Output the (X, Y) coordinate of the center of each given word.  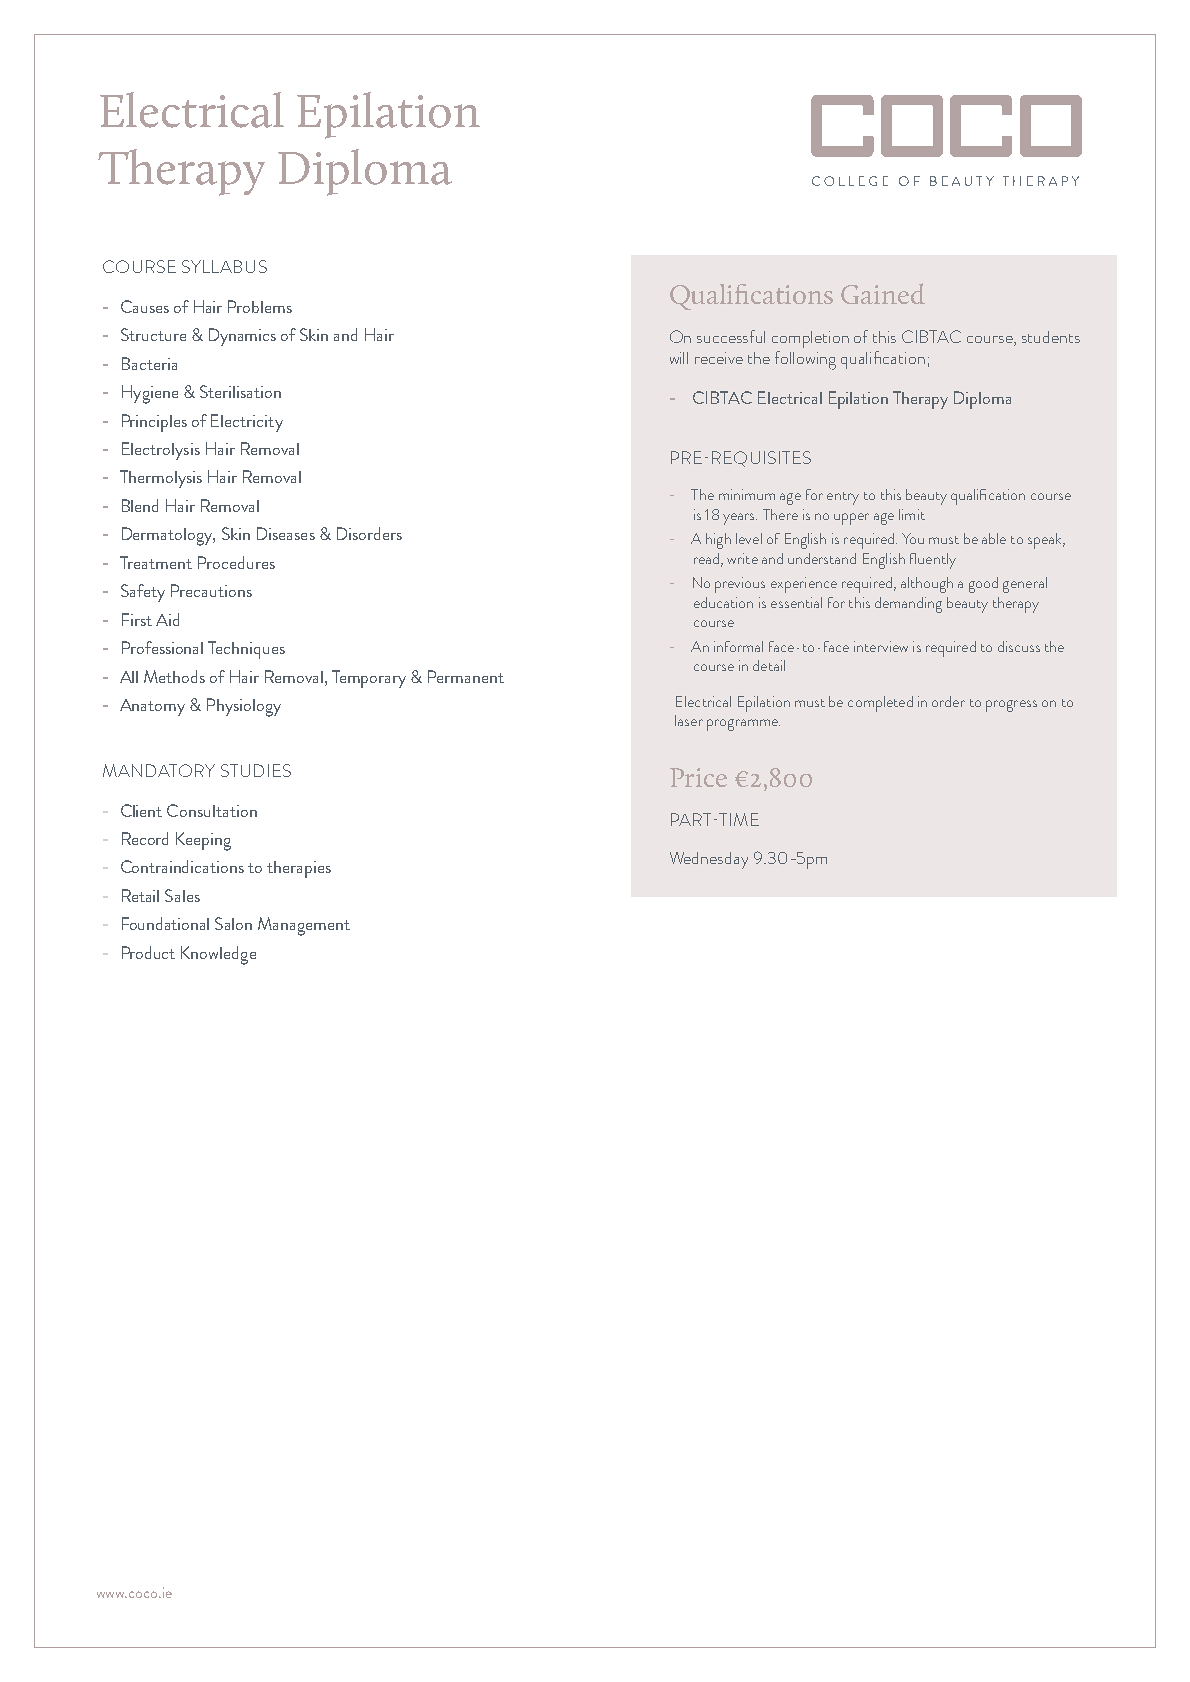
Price (698, 777)
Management (304, 926)
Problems (260, 306)
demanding (908, 605)
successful (731, 336)
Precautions (211, 590)
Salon (233, 923)
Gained (883, 293)
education (723, 602)
